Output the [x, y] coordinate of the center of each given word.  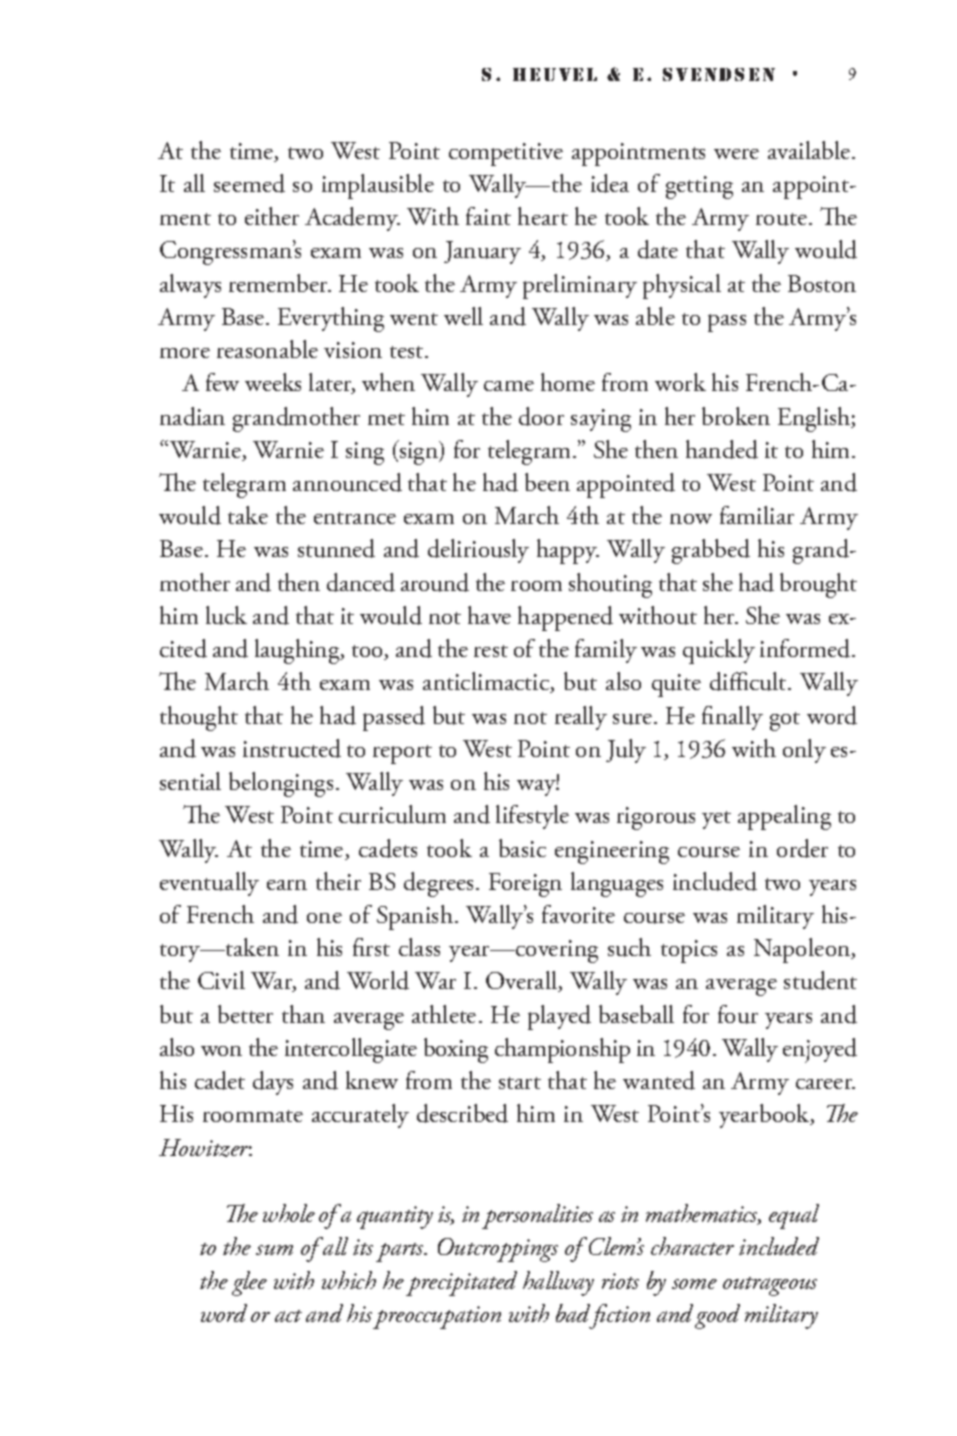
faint [488, 216]
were [736, 154]
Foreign [525, 885]
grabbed [711, 551]
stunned [336, 548]
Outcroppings [498, 1250]
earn [287, 885]
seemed [249, 183]
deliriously [478, 551]
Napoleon [803, 950]
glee [249, 1283]
